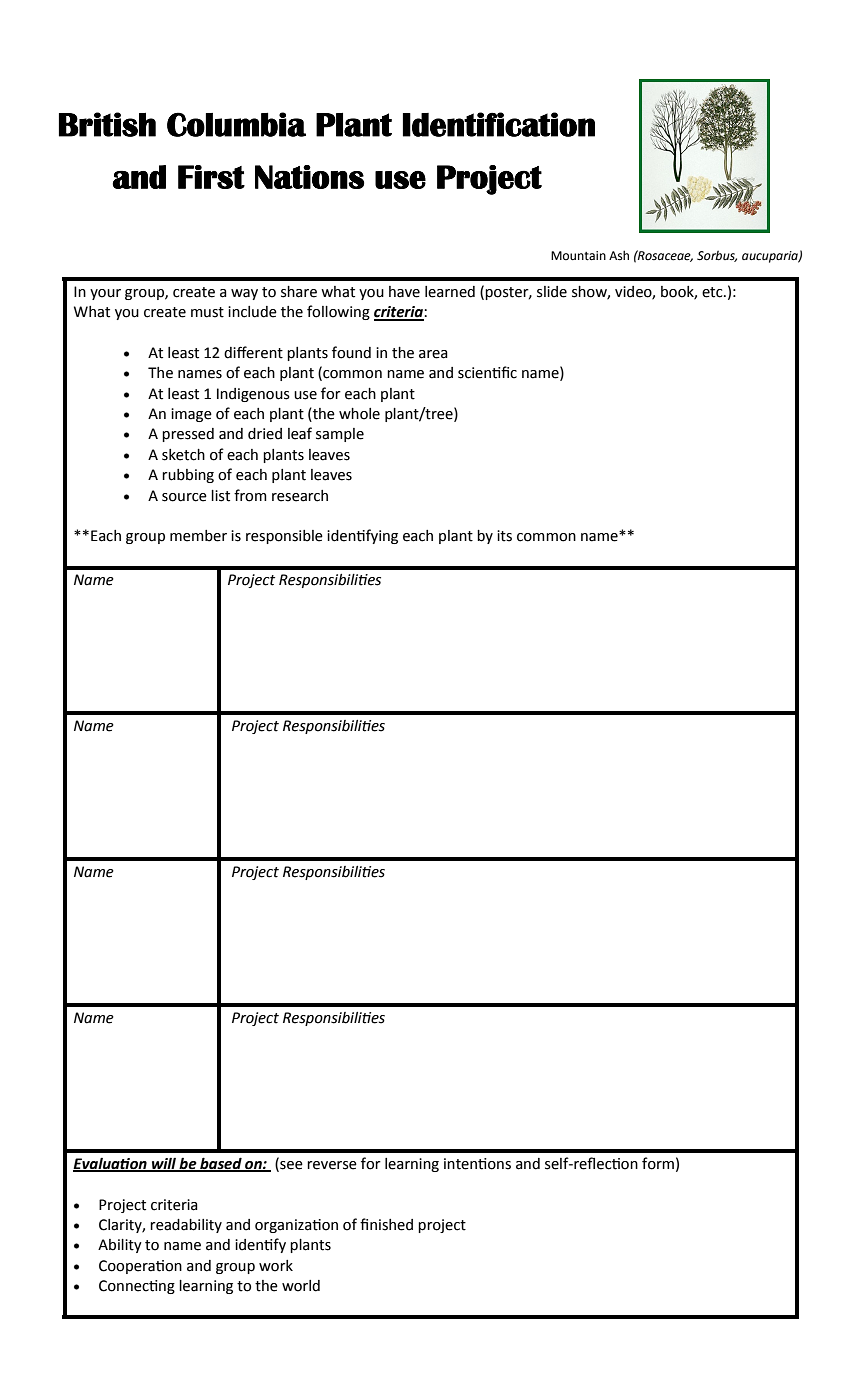 Image resolution: width=849 pixels, height=1400 pixels. I want to click on responsible, so click(284, 537).
